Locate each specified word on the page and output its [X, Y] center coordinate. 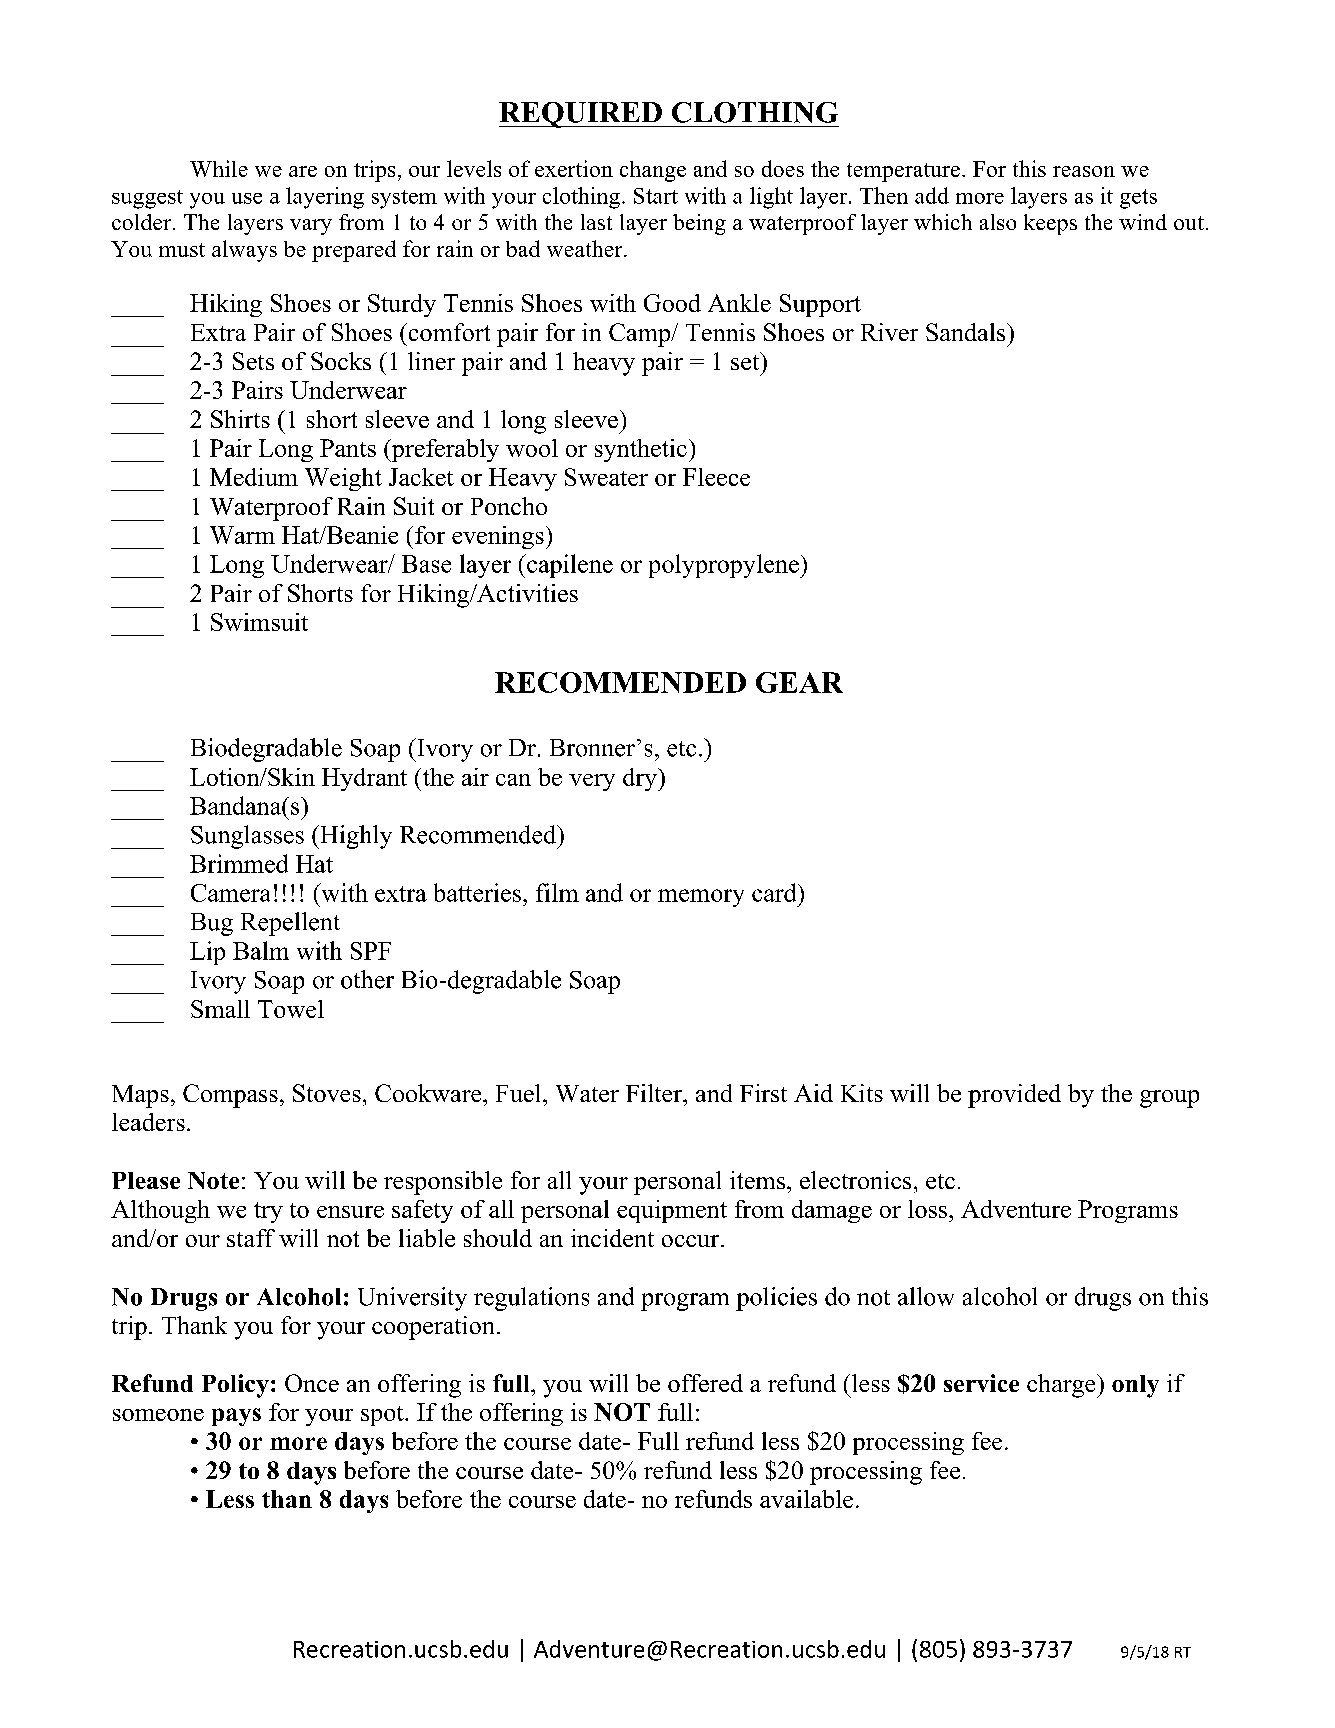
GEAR [799, 682]
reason [1084, 171]
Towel [291, 1009]
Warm [242, 535]
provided [1014, 1096]
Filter [655, 1093]
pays [236, 1417]
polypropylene [725, 566]
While [219, 168]
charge [1062, 1386]
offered [705, 1383]
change [653, 171]
